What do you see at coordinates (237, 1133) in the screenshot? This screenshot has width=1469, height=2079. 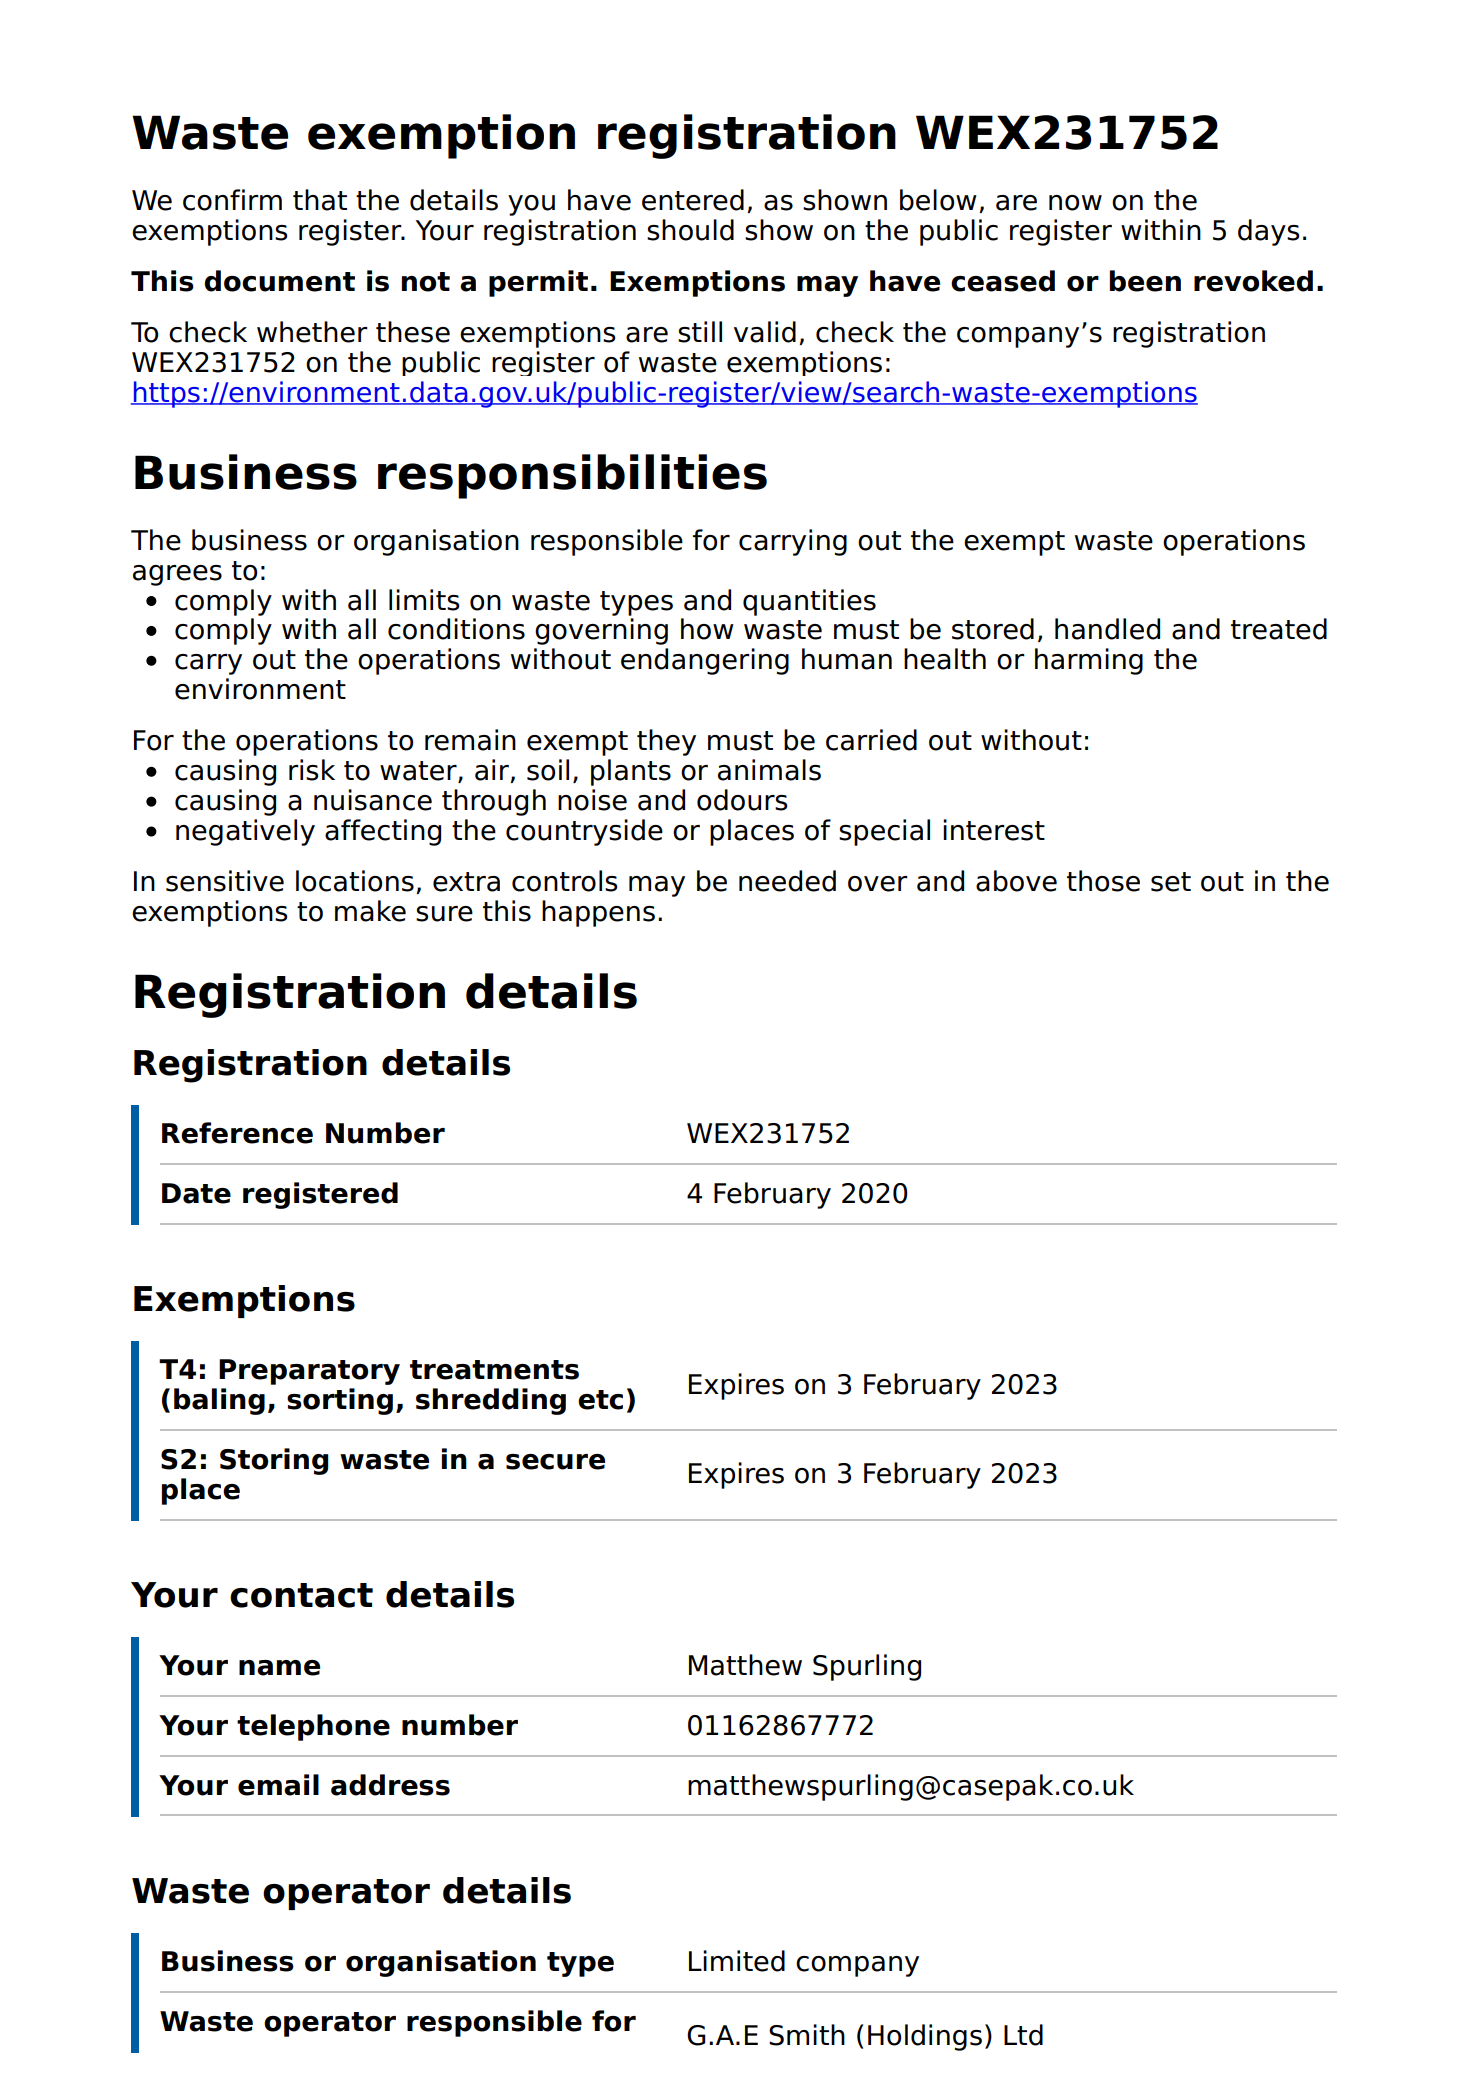 I see `Reference` at bounding box center [237, 1133].
